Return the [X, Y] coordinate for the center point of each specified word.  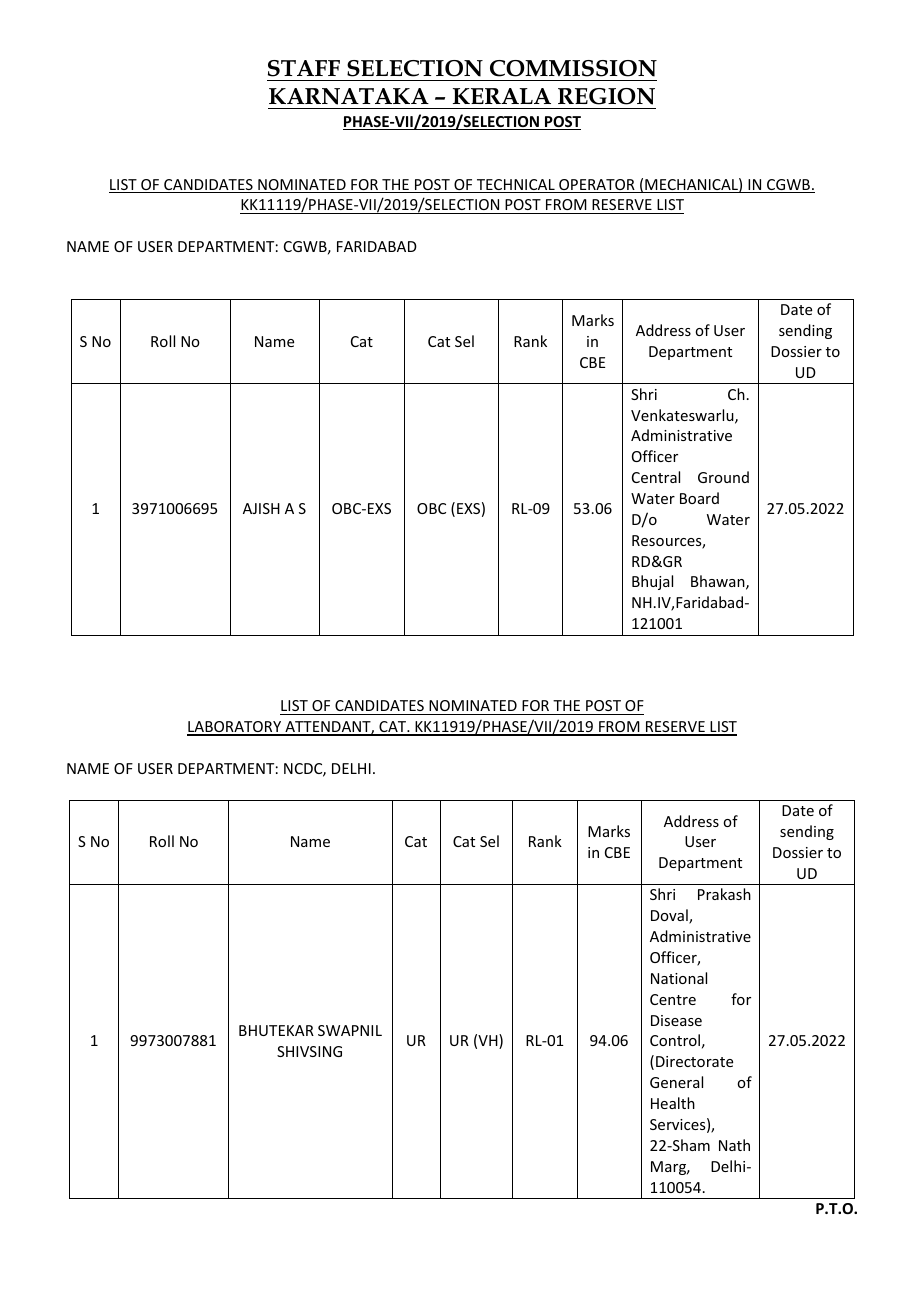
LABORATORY [235, 728]
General [676, 1082]
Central [656, 477]
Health [673, 1103]
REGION [606, 96]
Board [699, 498]
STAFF [304, 68]
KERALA [502, 96]
